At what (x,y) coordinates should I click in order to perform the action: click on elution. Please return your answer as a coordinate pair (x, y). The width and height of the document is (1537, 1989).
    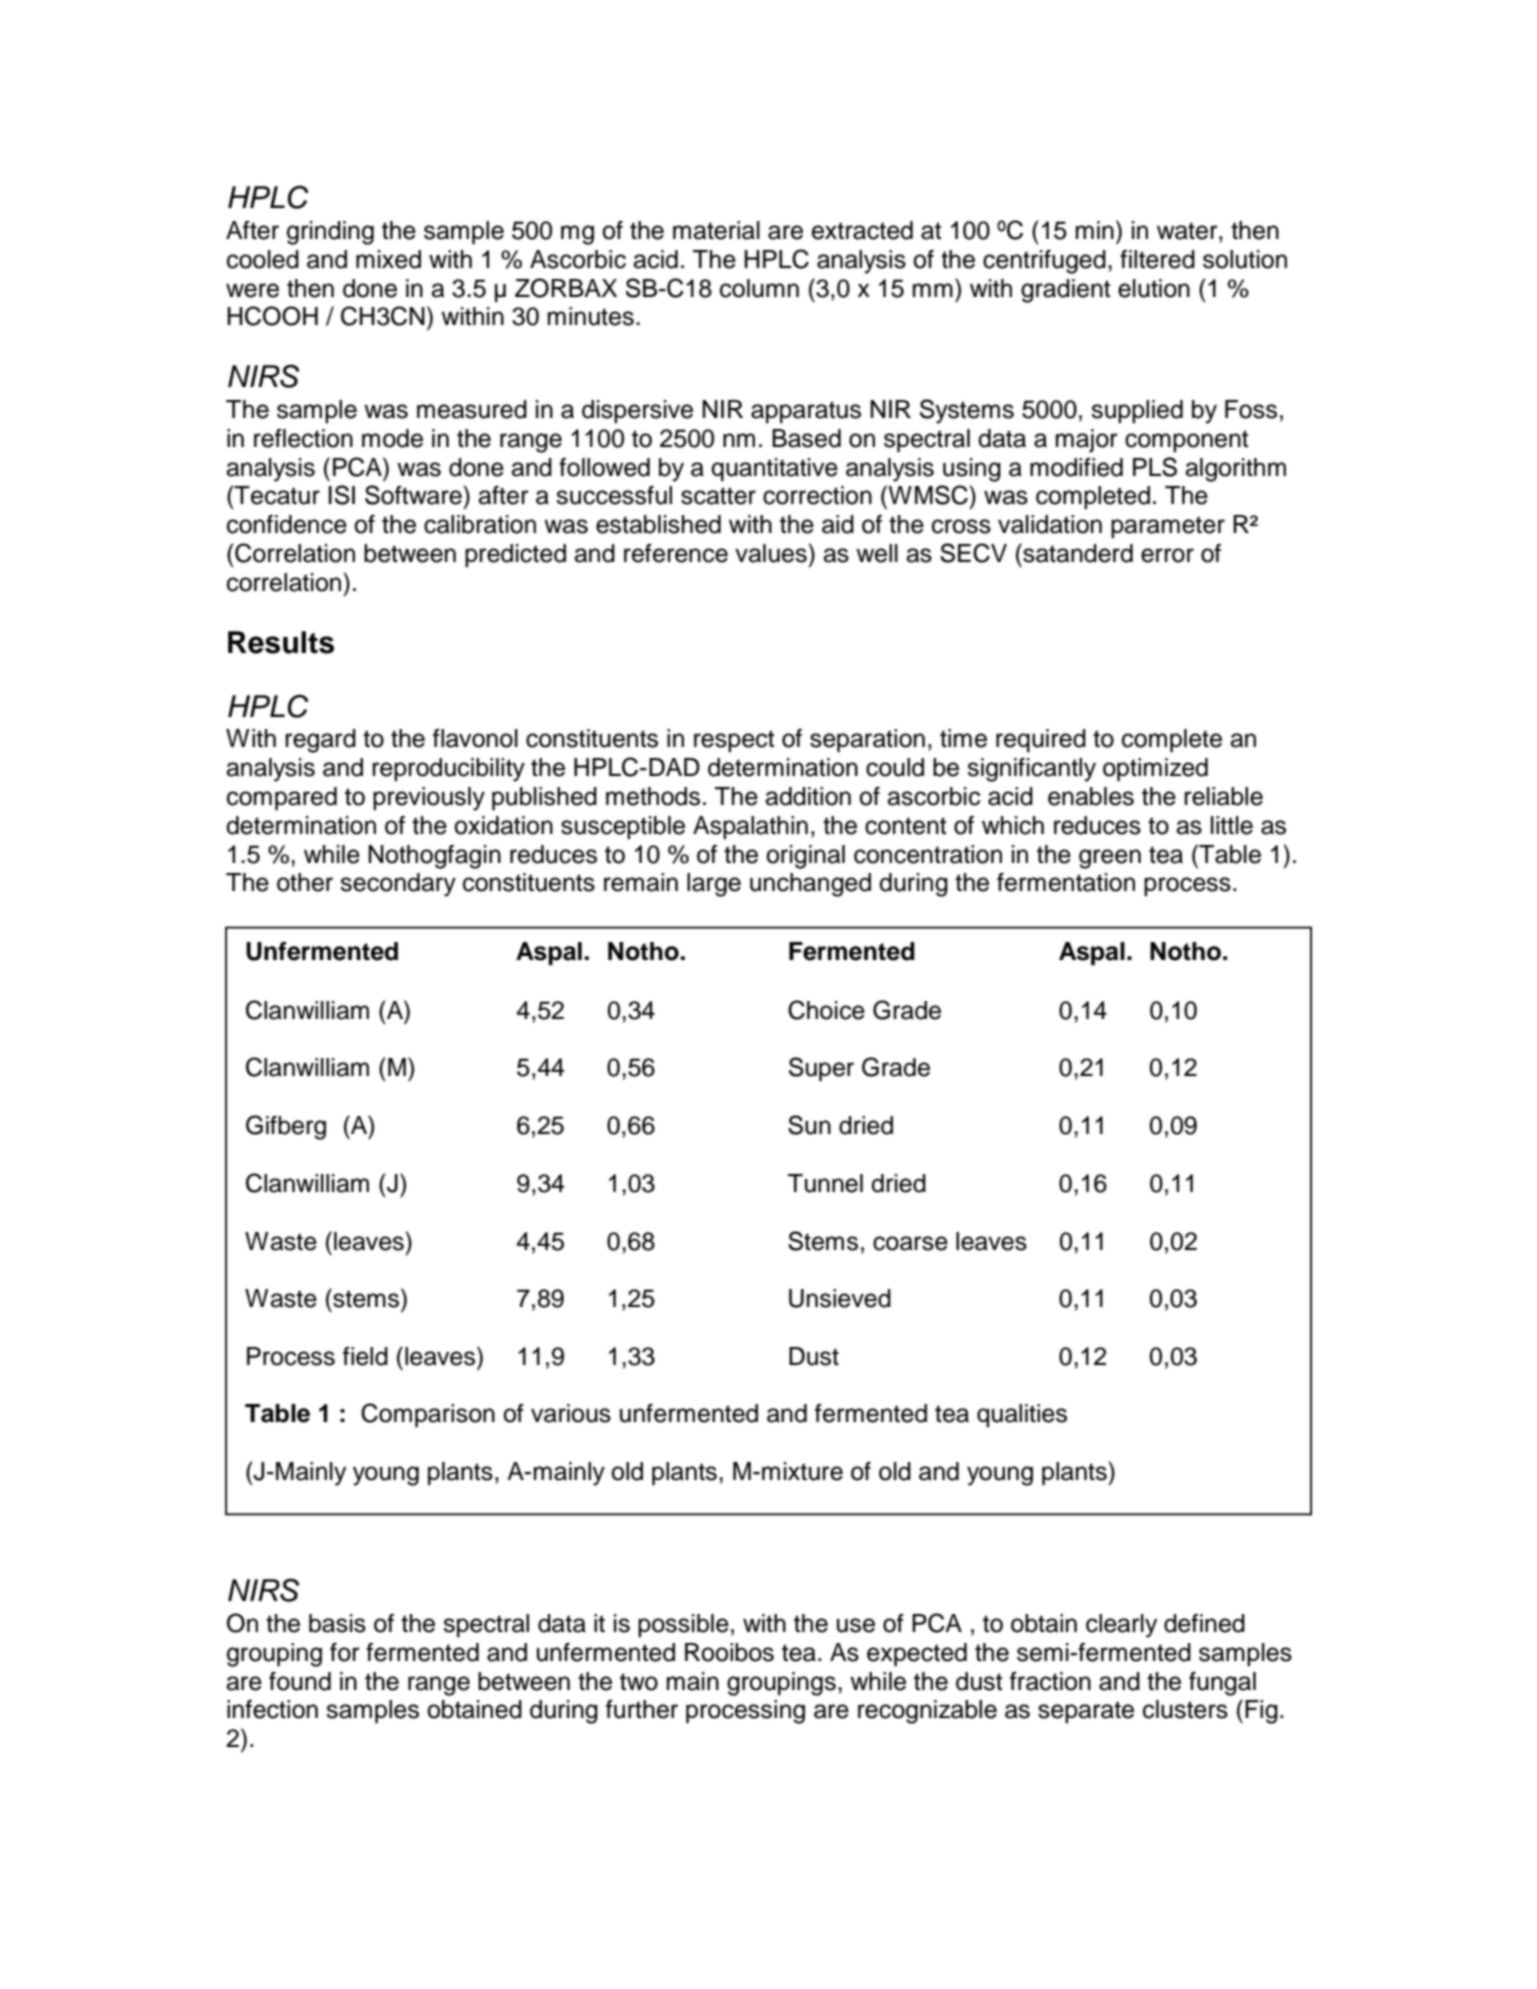
    Looking at the image, I should click on (1154, 288).
